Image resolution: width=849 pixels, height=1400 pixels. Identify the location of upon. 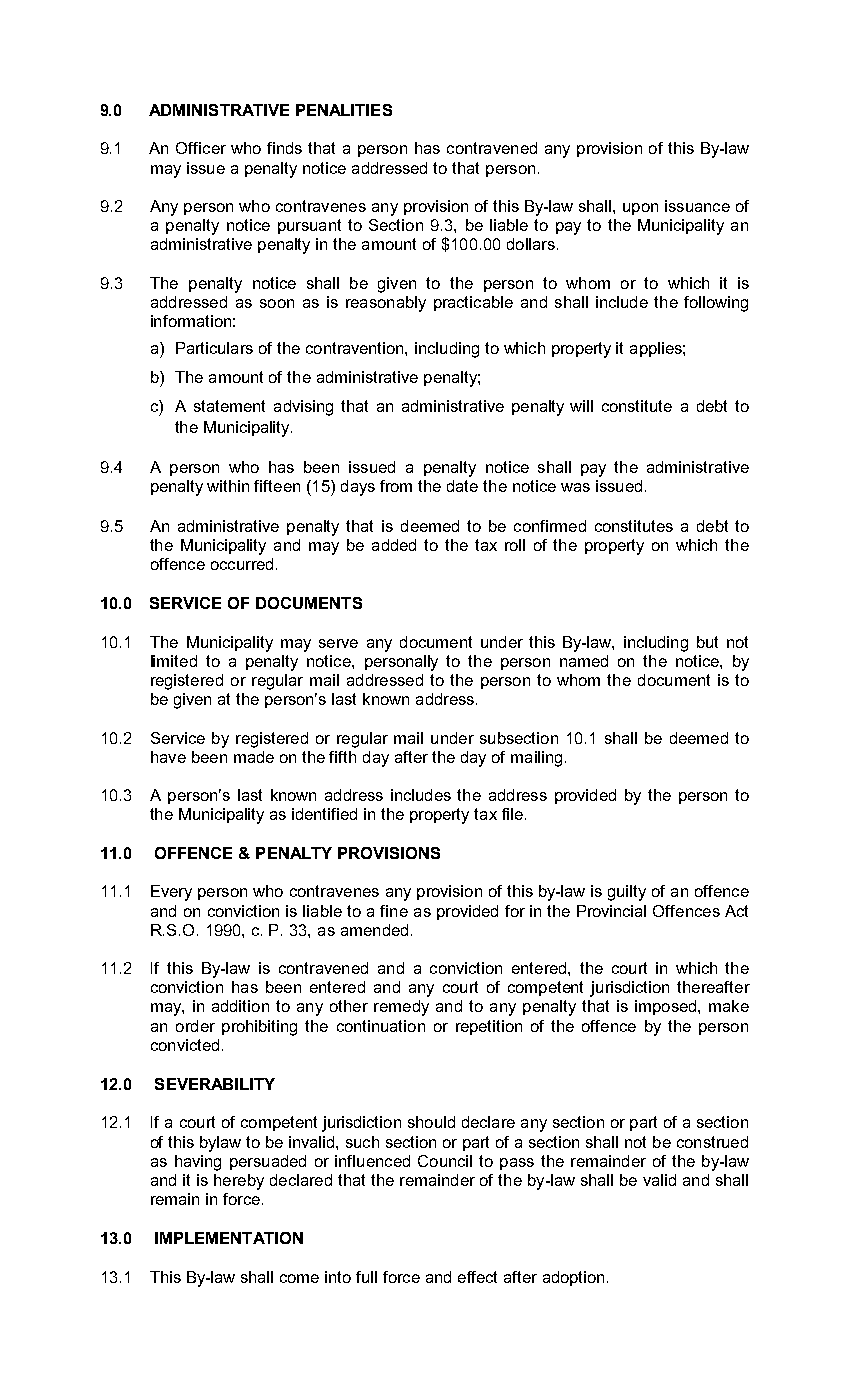
(640, 209).
